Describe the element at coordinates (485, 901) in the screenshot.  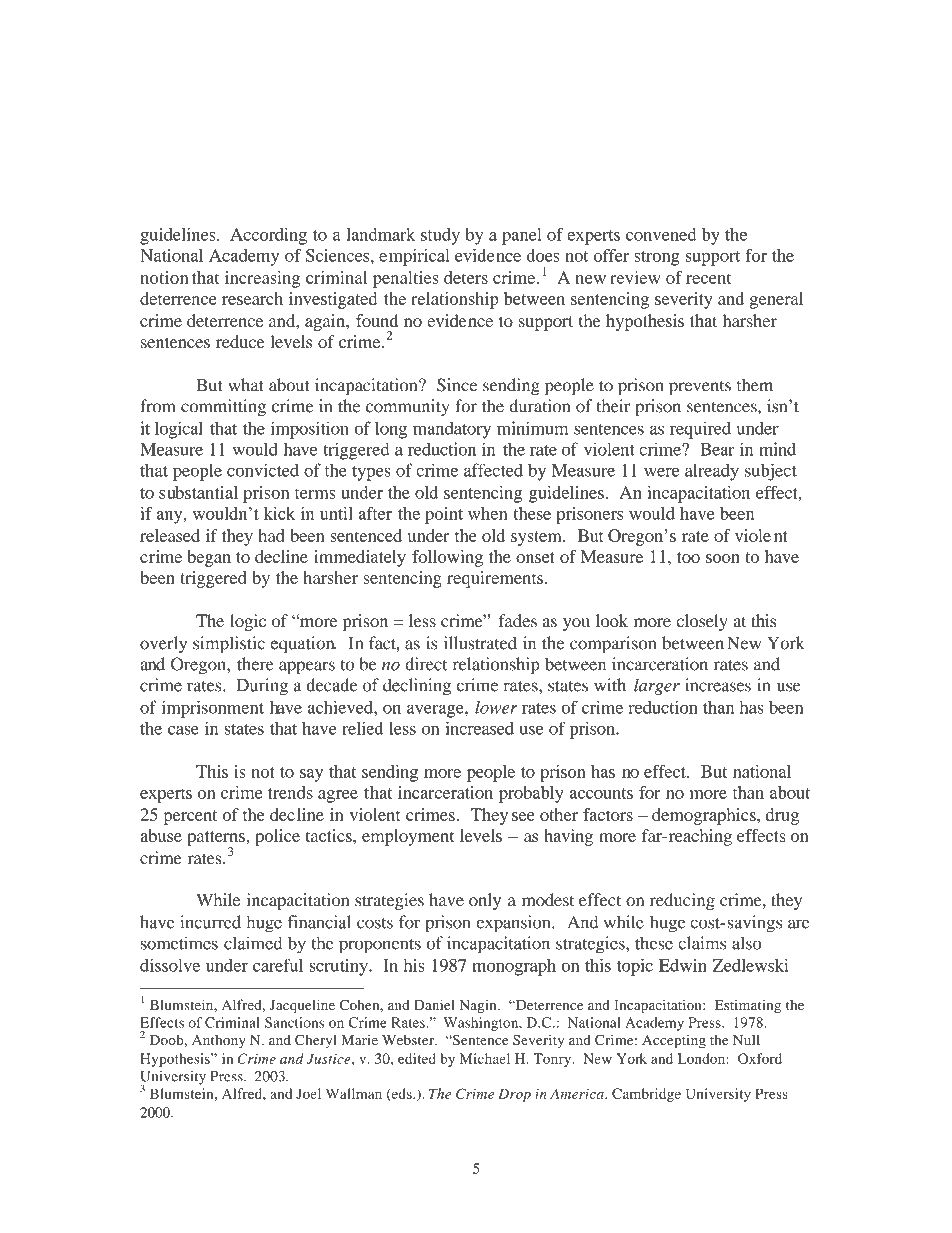
I see `only` at that location.
